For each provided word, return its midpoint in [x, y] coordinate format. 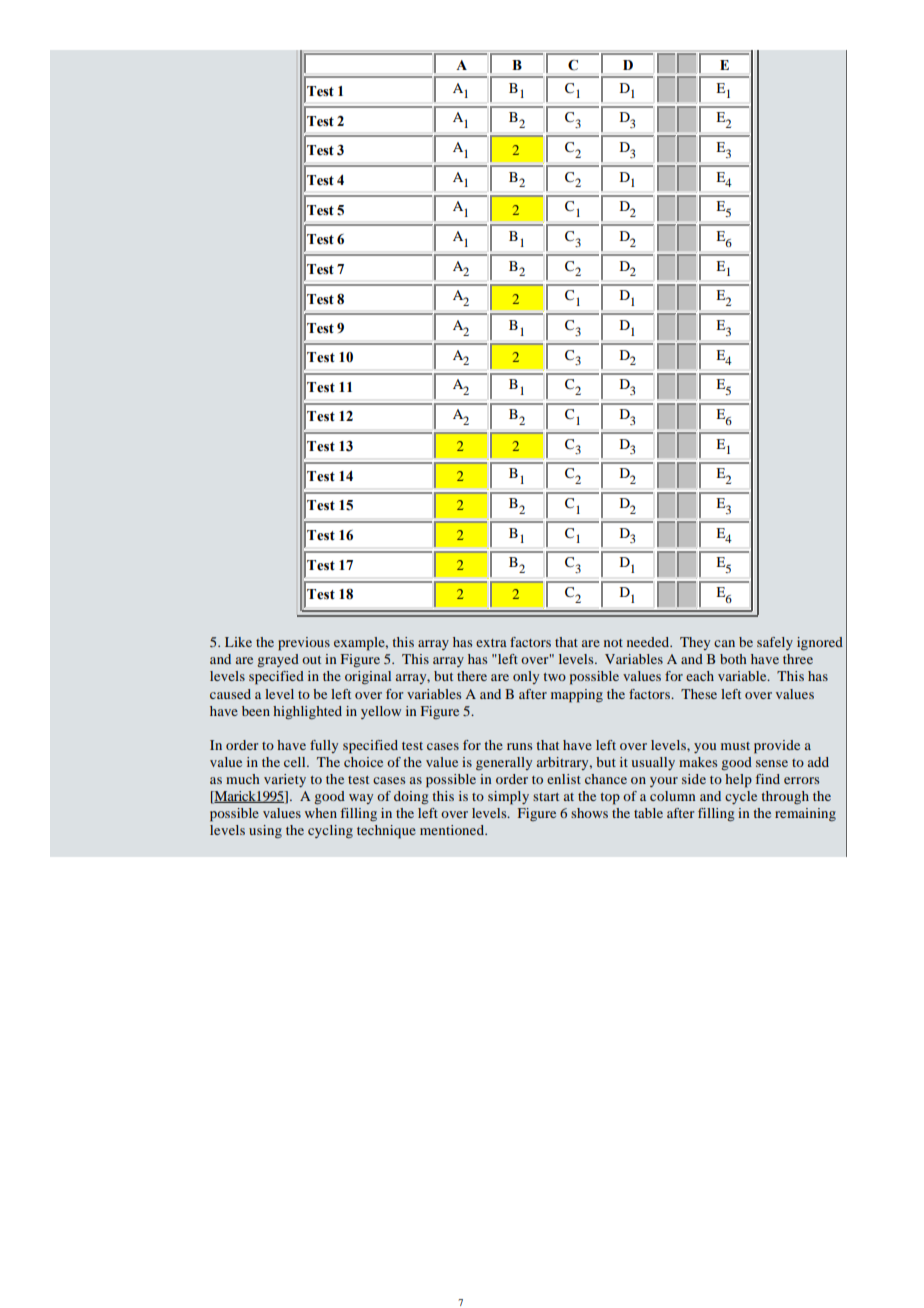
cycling [330, 832]
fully [324, 746]
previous [304, 644]
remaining [805, 815]
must [735, 746]
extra [491, 643]
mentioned [453, 830]
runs [519, 746]
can [724, 643]
